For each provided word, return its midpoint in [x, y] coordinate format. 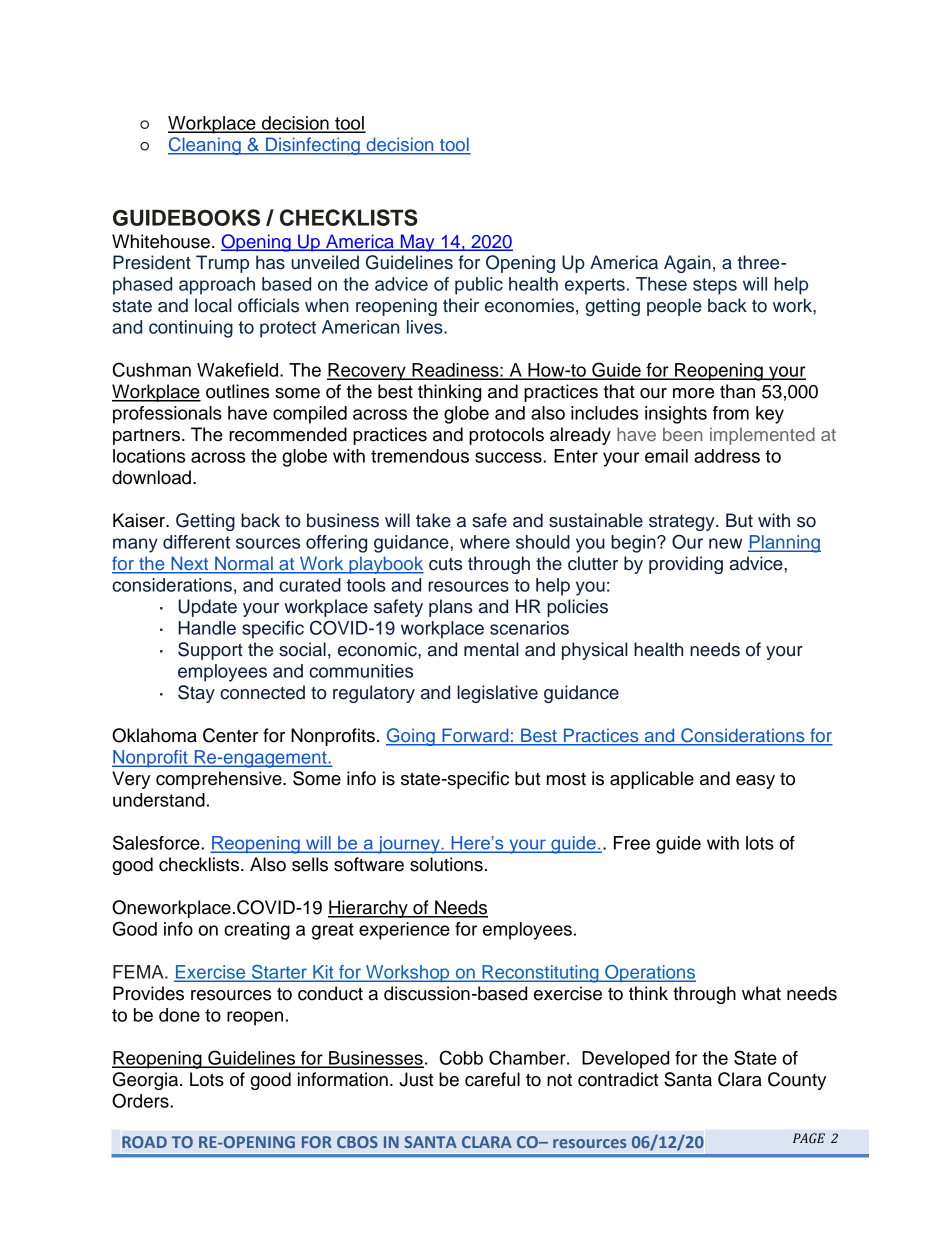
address [727, 456]
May [417, 243]
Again [687, 264]
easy [755, 782]
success [509, 457]
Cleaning [205, 146]
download [151, 477]
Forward [475, 736]
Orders [141, 1100]
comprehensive [220, 780]
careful [492, 1079]
